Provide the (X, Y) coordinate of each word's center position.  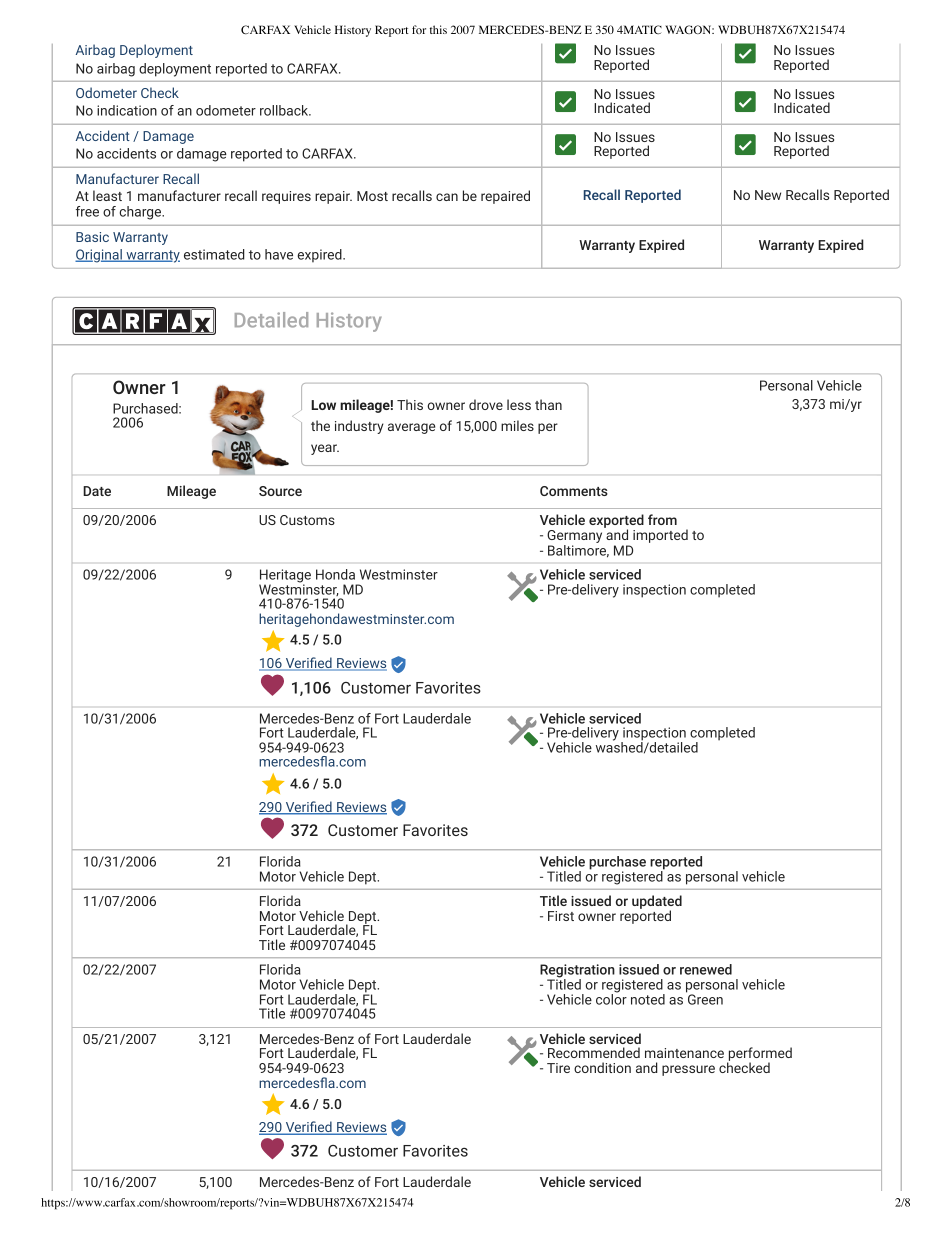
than (548, 404)
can (447, 197)
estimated (214, 254)
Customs (307, 520)
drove (486, 404)
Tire (558, 1068)
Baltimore (578, 550)
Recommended (594, 1052)
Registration (577, 972)
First (561, 916)
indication (127, 110)
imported (660, 536)
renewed (706, 969)
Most (372, 196)
